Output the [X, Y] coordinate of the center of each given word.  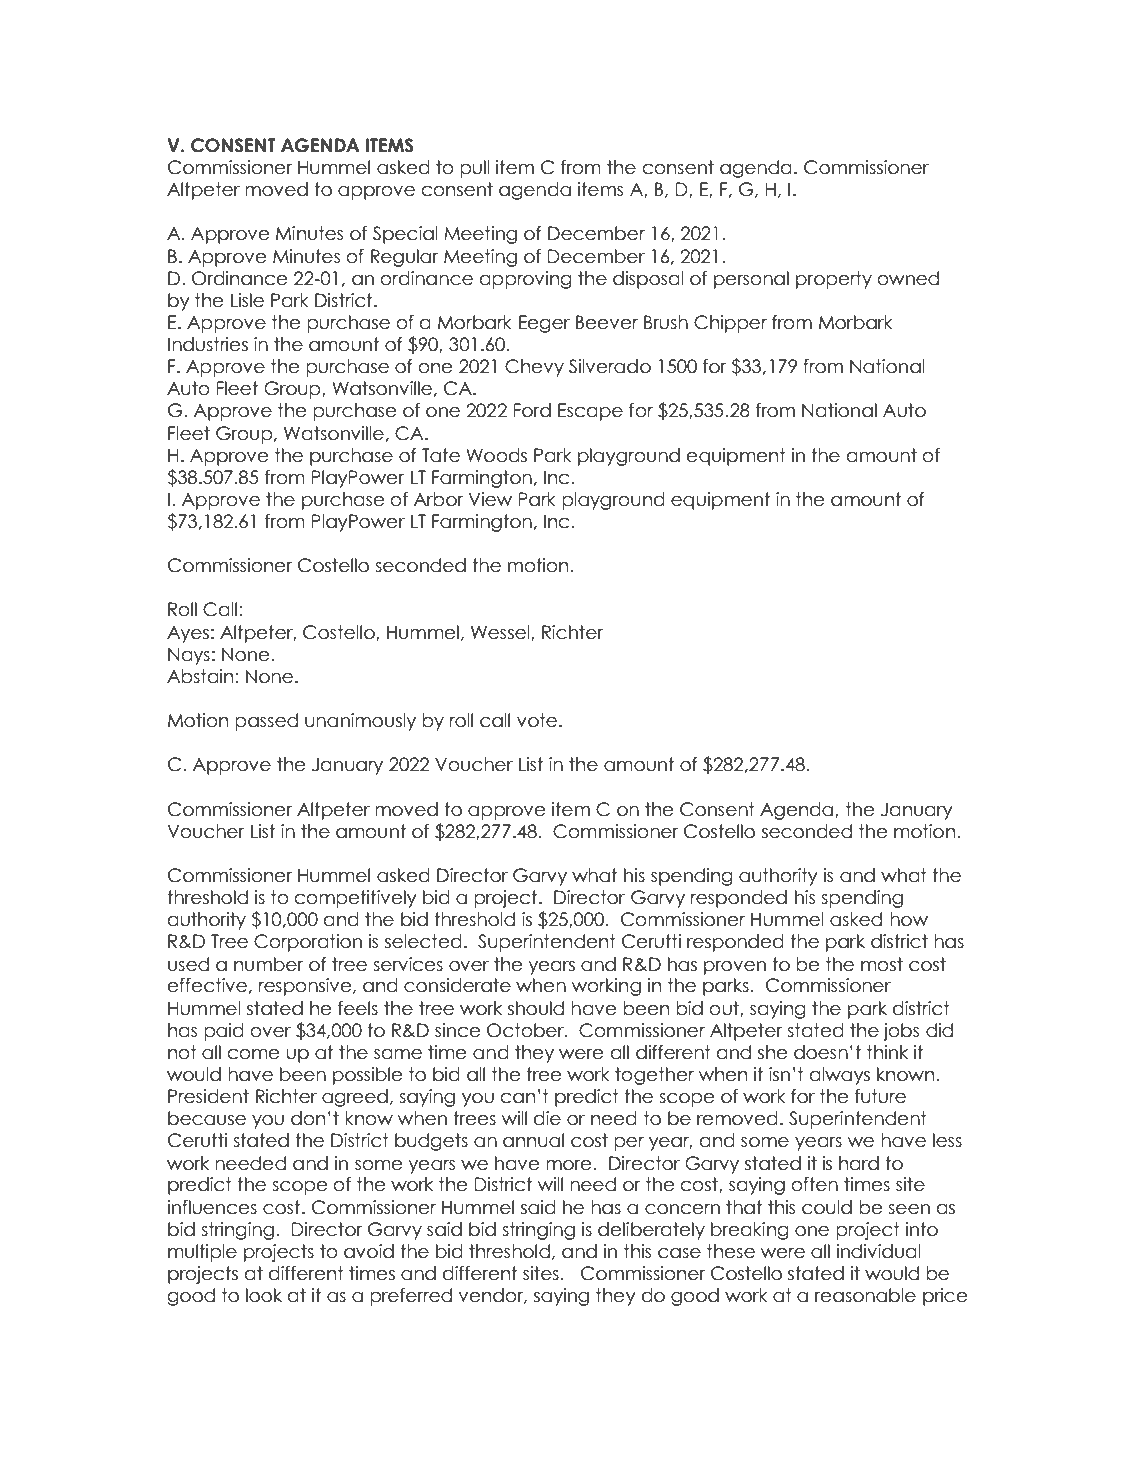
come [253, 1054]
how [909, 919]
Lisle [247, 300]
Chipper [730, 324]
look [264, 1295]
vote [538, 720]
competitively [356, 899]
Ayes [188, 634]
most [882, 964]
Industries [208, 344]
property [834, 280]
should [536, 1008]
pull [475, 169]
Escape [590, 412]
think [887, 1052]
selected [423, 941]
